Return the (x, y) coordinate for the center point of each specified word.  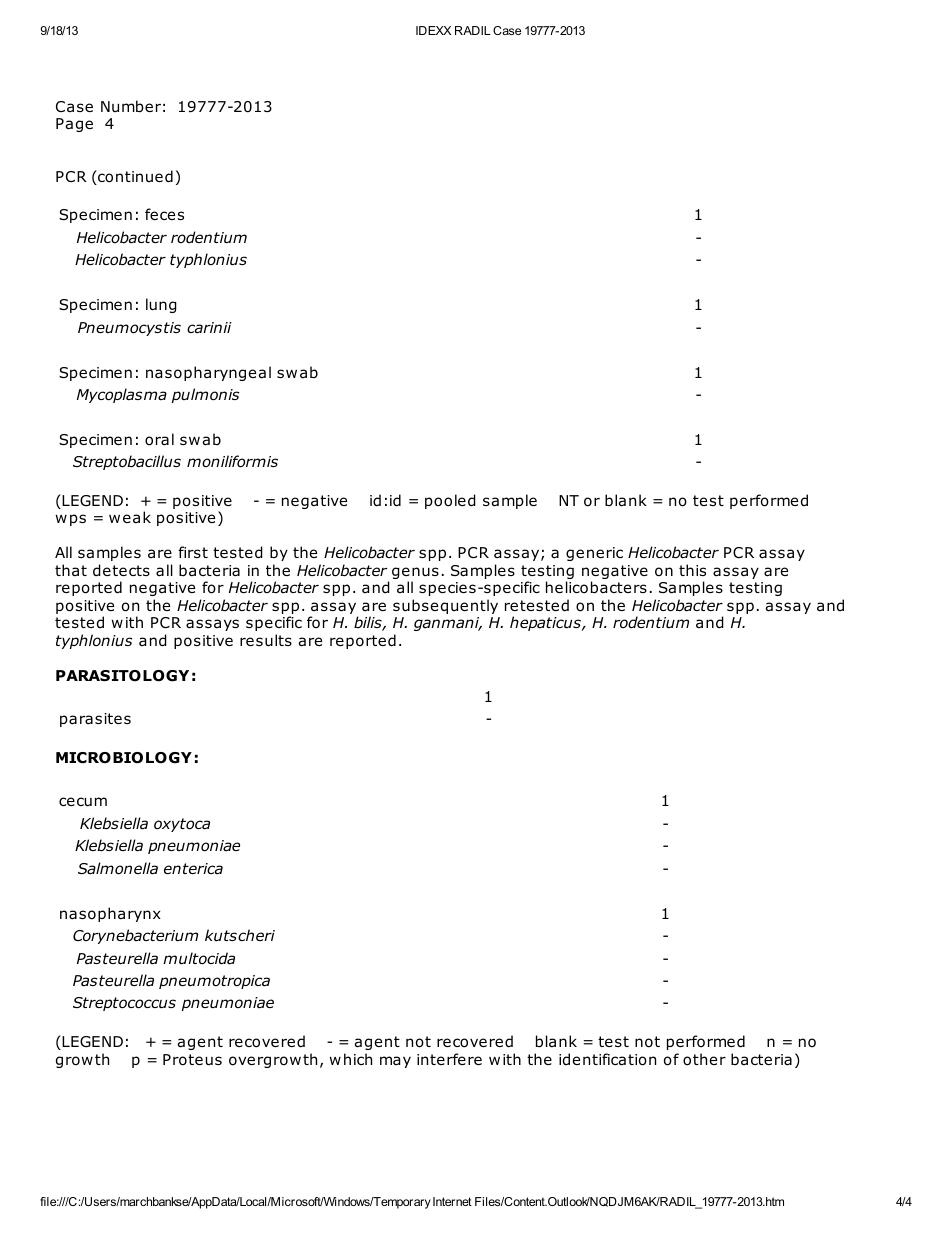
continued (134, 177)
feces (164, 214)
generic (594, 554)
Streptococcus (124, 1004)
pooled (450, 501)
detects (121, 570)
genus (415, 574)
